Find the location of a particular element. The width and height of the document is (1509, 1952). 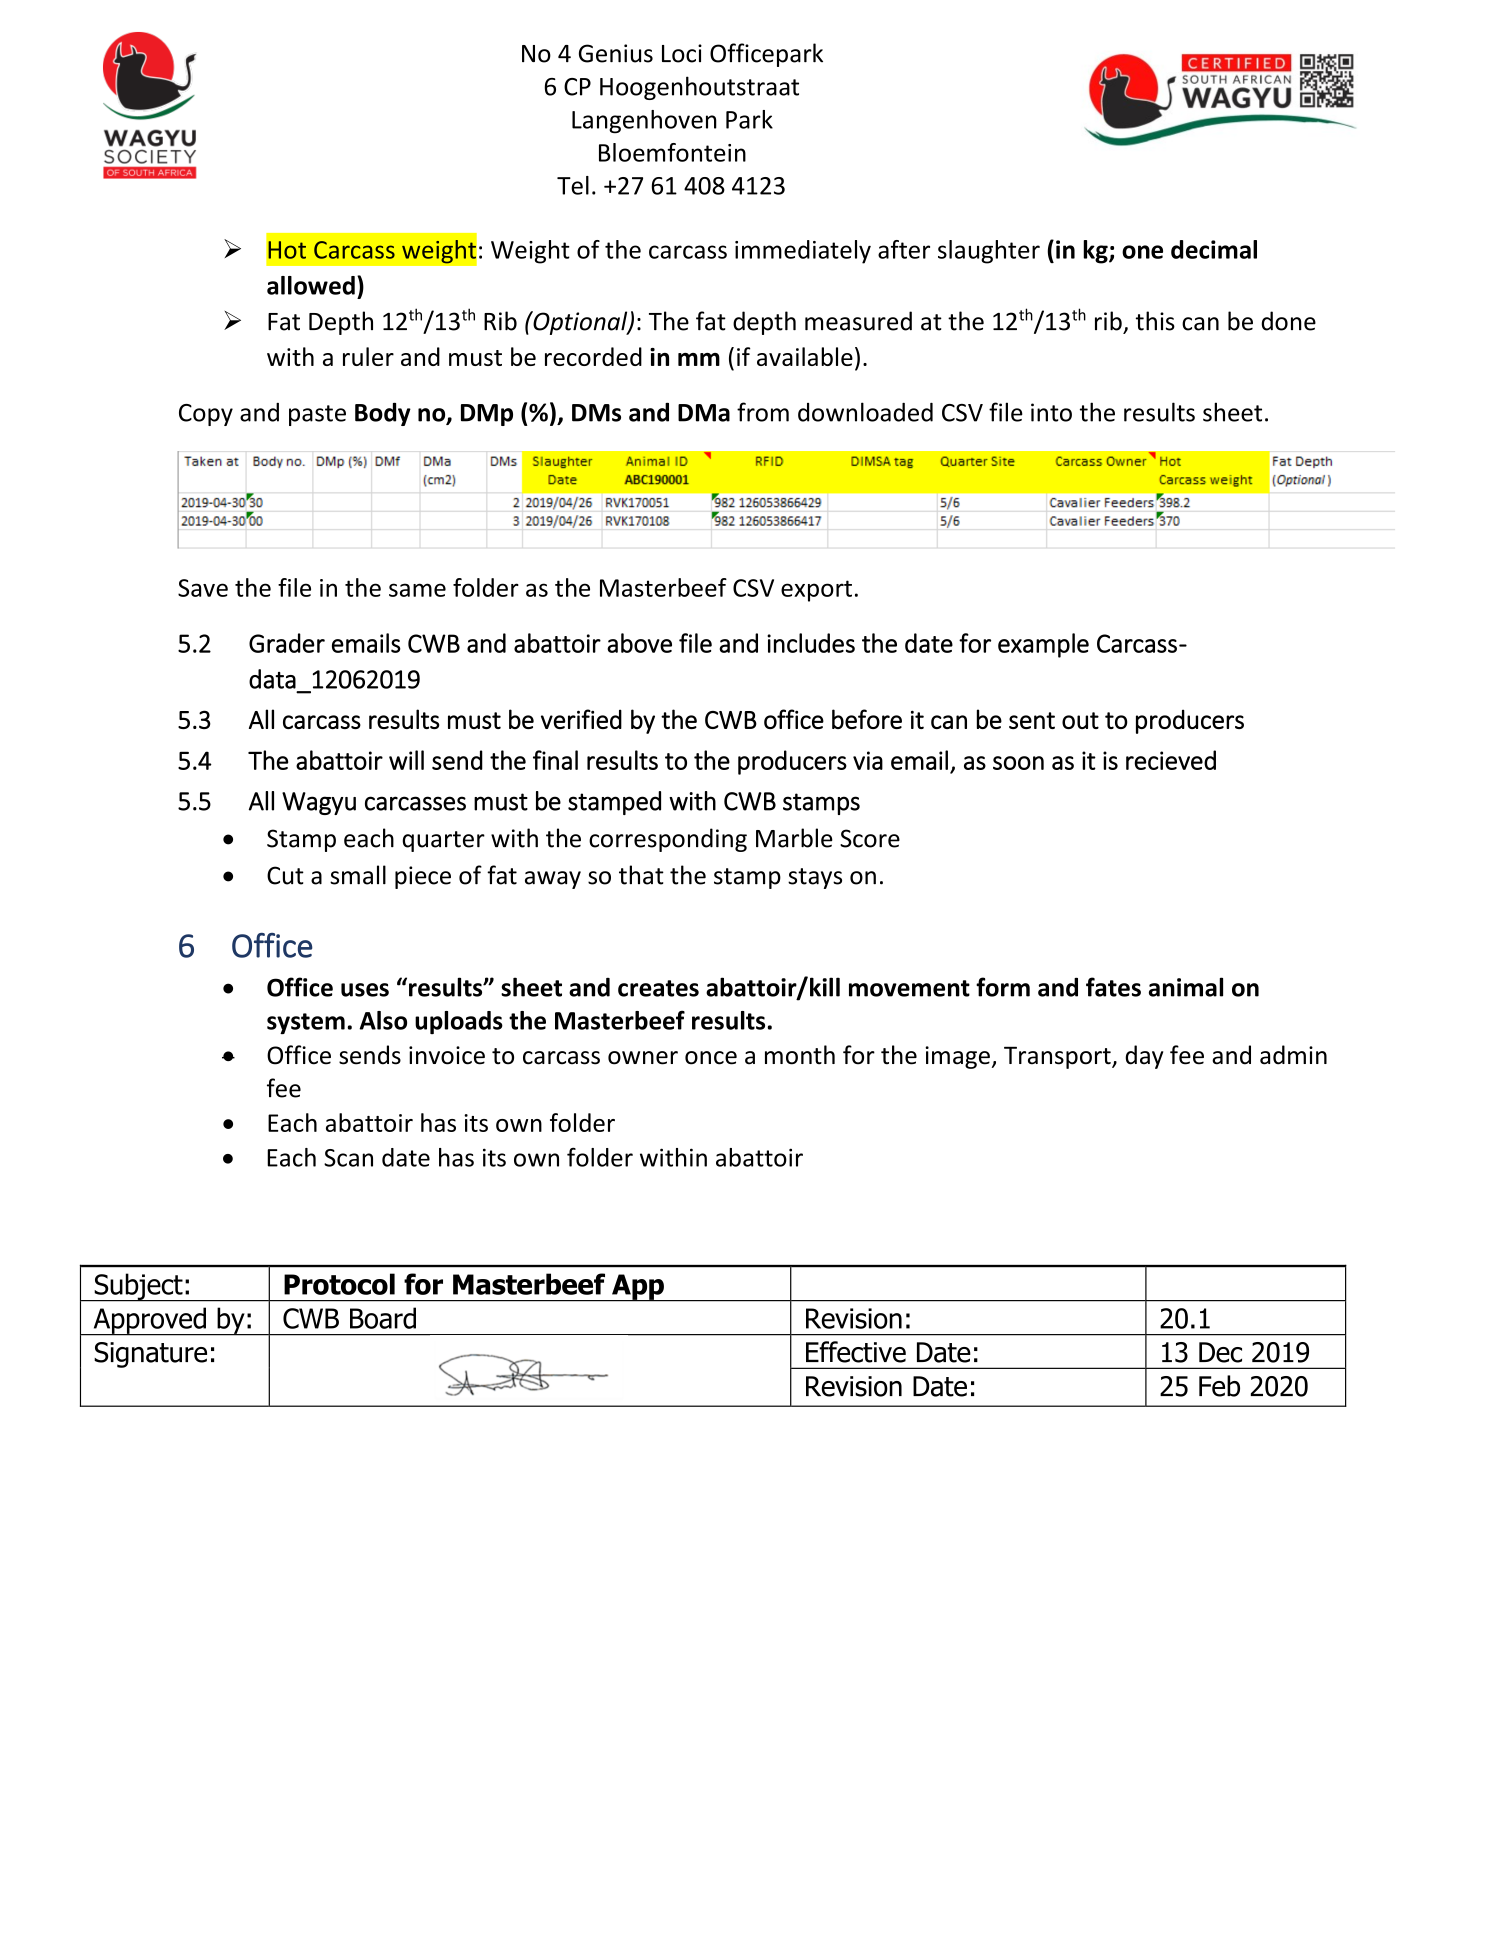

creates is located at coordinates (658, 988).
